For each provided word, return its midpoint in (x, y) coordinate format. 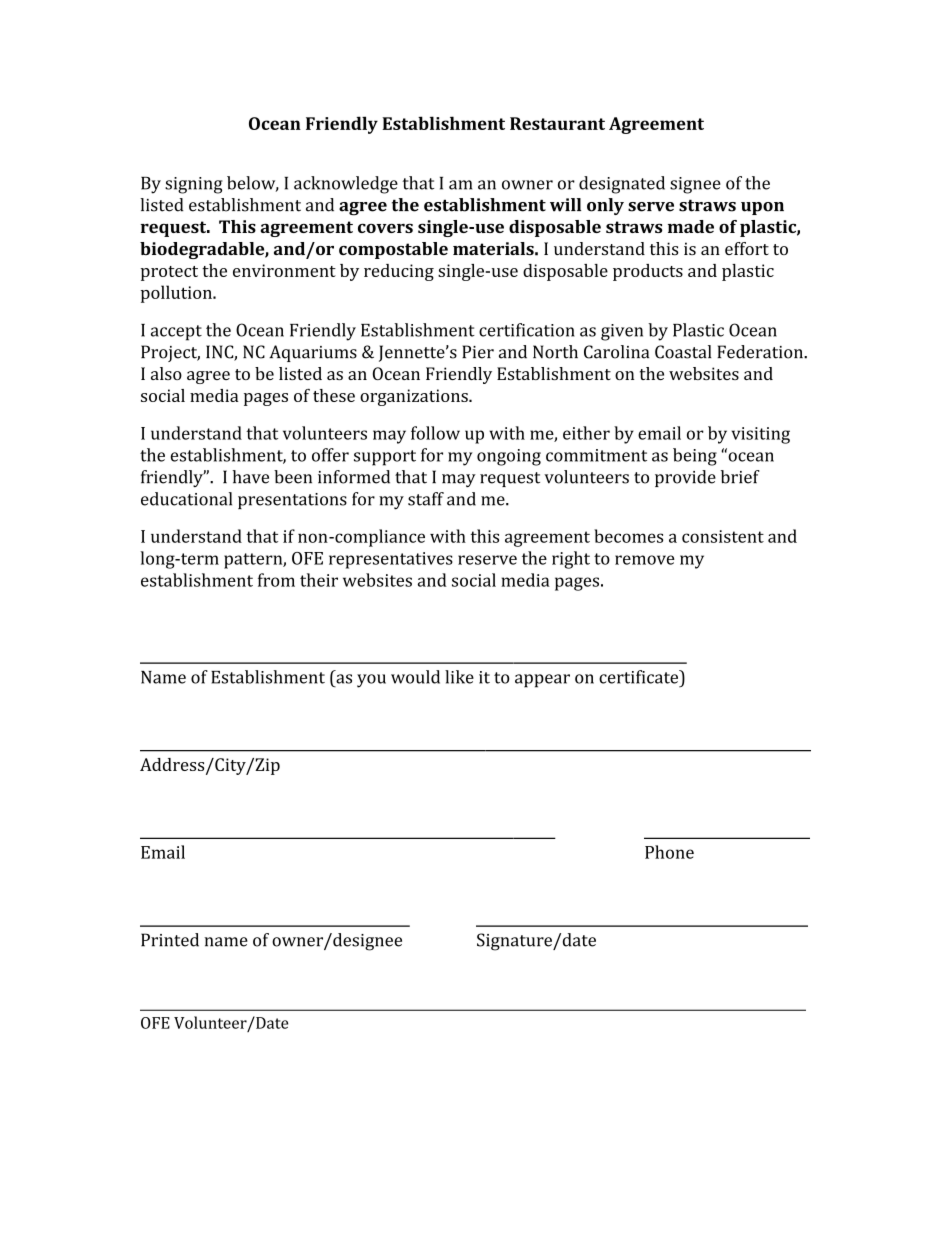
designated (622, 185)
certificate (640, 677)
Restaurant (557, 123)
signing (194, 185)
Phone (669, 852)
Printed (170, 940)
